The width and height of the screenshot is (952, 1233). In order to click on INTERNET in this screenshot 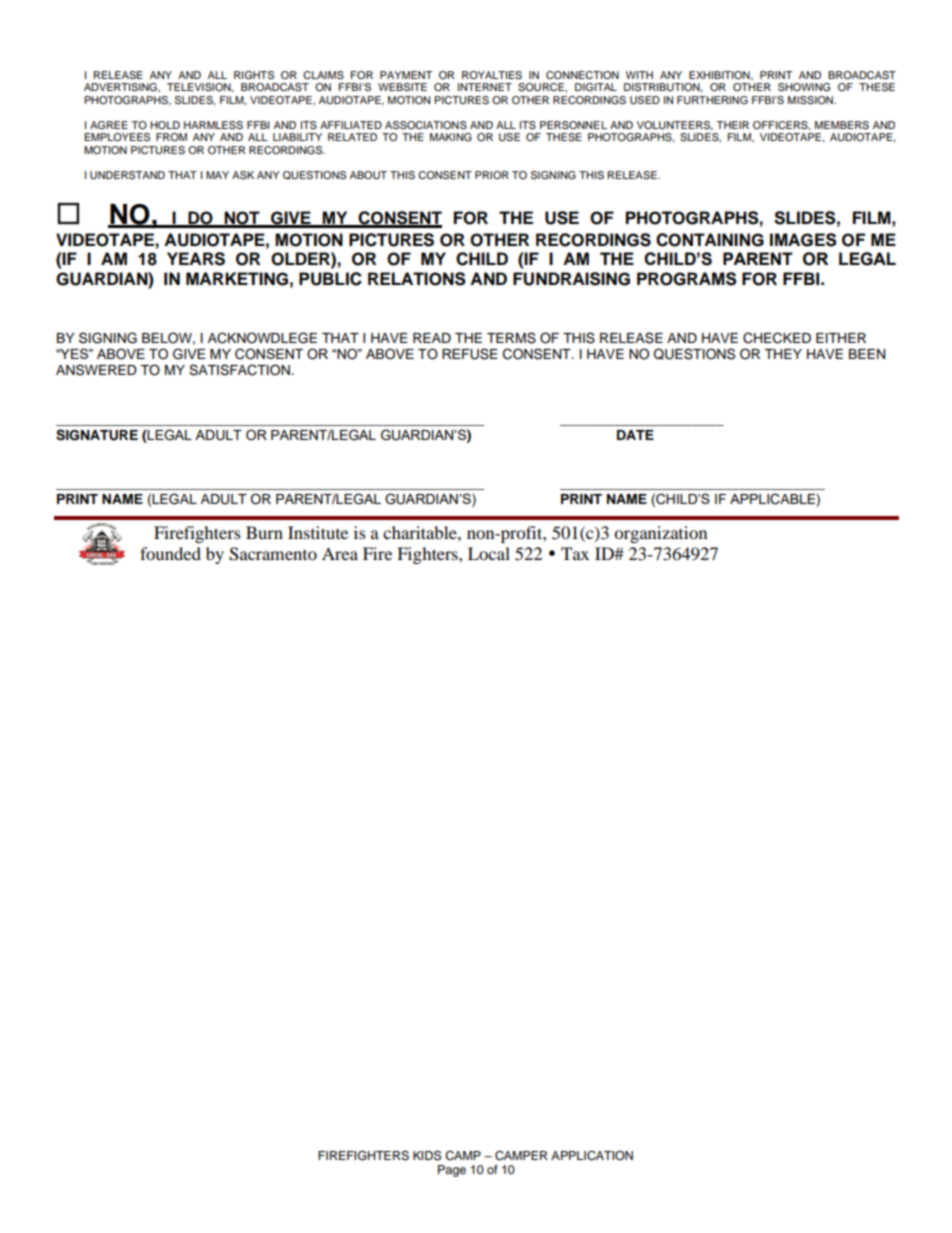, I will do `click(485, 87)`.
